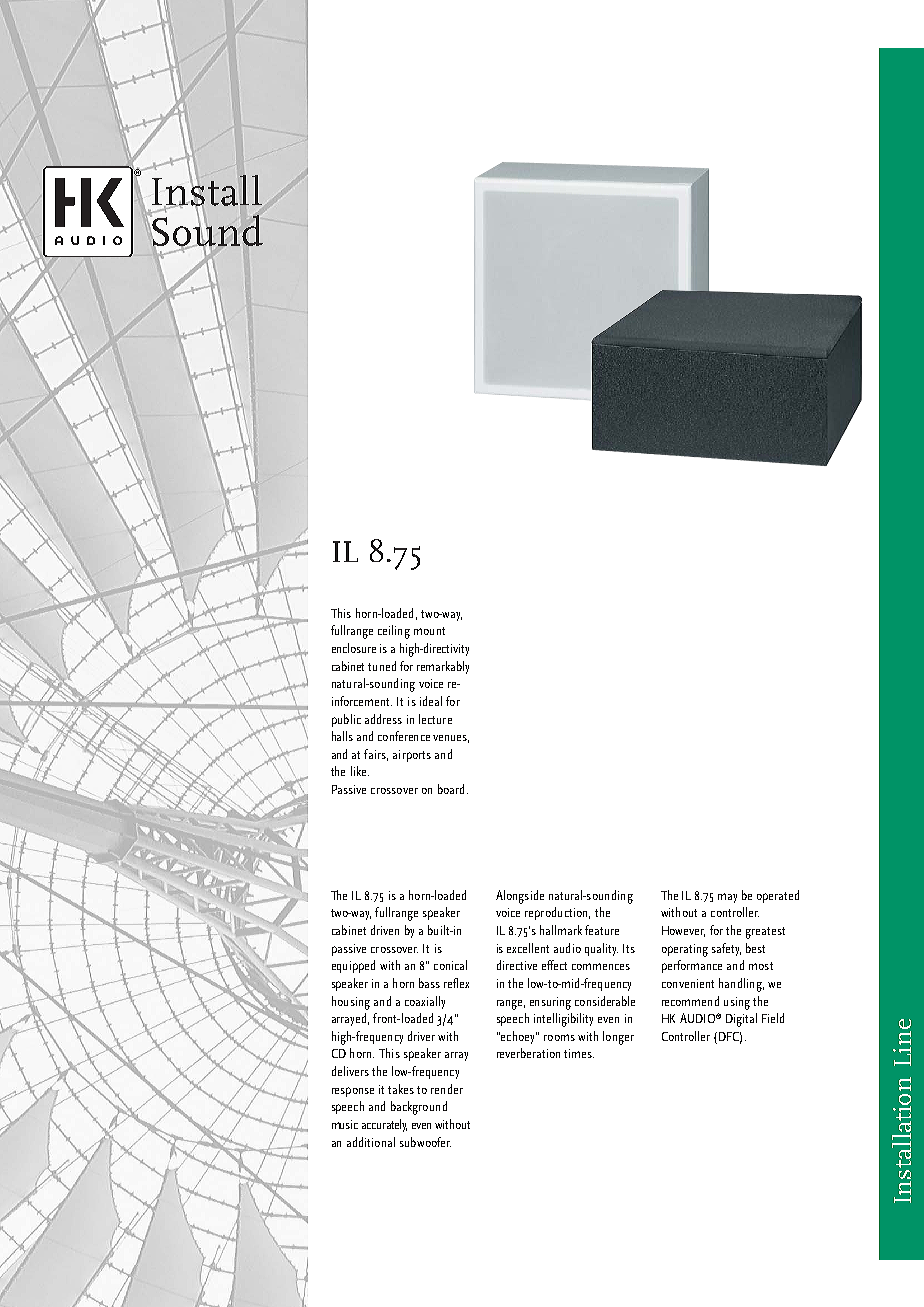 This screenshot has width=924, height=1307. I want to click on ceiling, so click(394, 632).
